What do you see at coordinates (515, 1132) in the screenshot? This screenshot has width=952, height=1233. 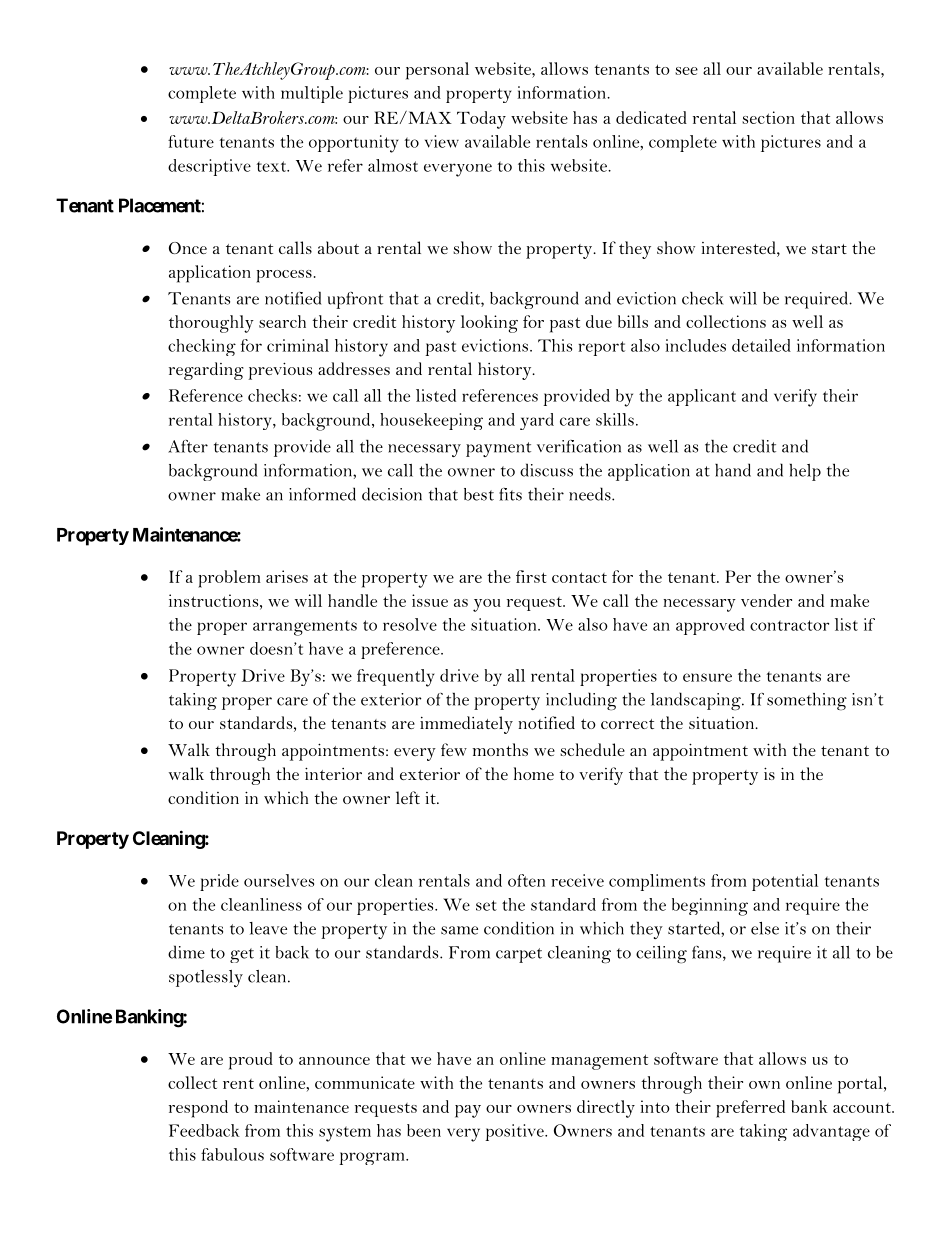 I see `positive` at bounding box center [515, 1132].
